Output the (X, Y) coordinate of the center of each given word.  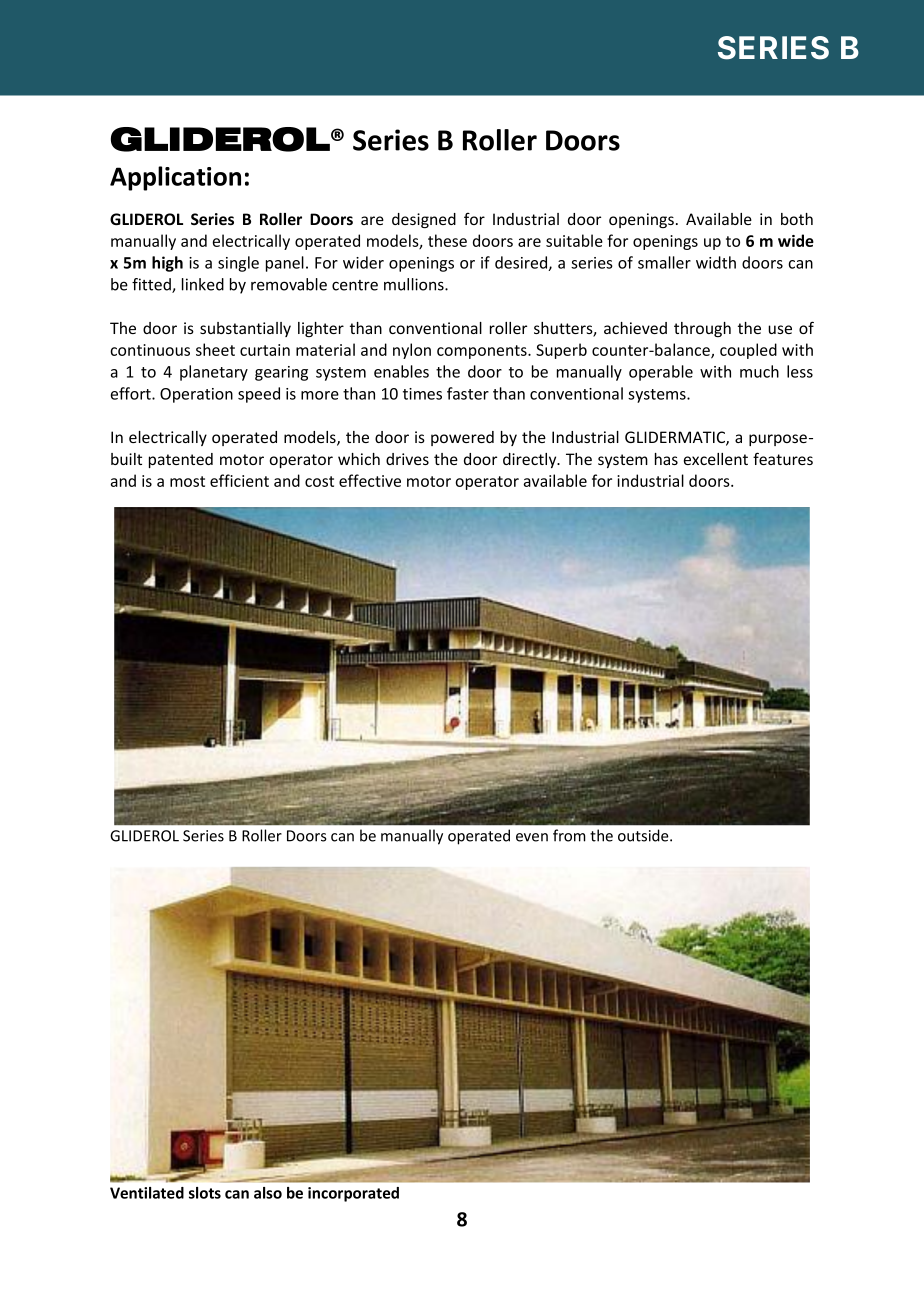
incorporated (353, 1194)
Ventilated (147, 1193)
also (268, 1193)
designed (424, 220)
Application (175, 178)
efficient (239, 480)
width (716, 262)
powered (462, 438)
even (532, 837)
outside (644, 835)
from (569, 835)
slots (205, 1193)
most (187, 481)
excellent (716, 459)
